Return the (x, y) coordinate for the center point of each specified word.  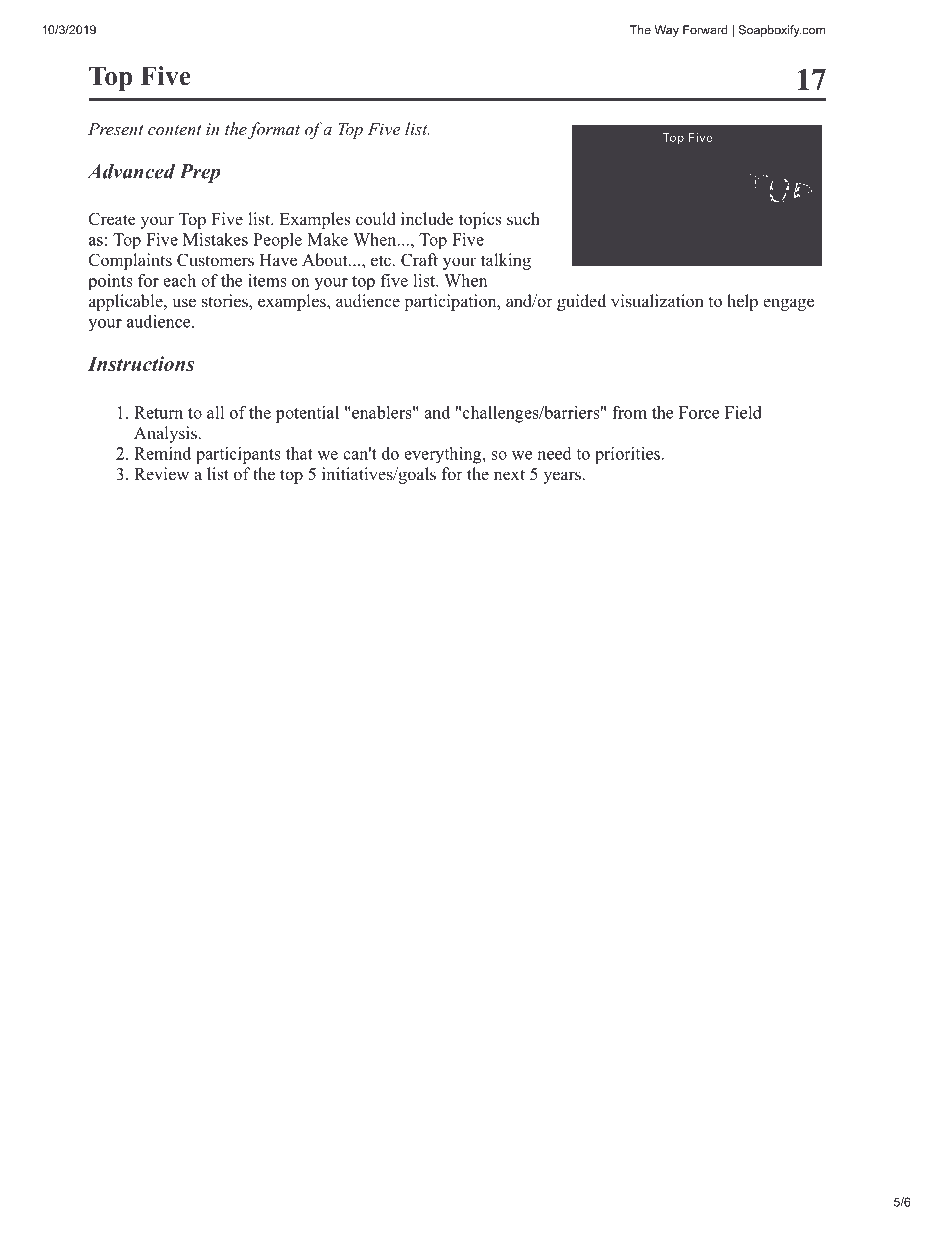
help (742, 302)
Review (161, 474)
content (175, 130)
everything (442, 455)
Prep (200, 173)
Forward (705, 30)
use (184, 303)
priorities (627, 455)
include (427, 219)
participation (451, 302)
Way (667, 31)
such (523, 219)
